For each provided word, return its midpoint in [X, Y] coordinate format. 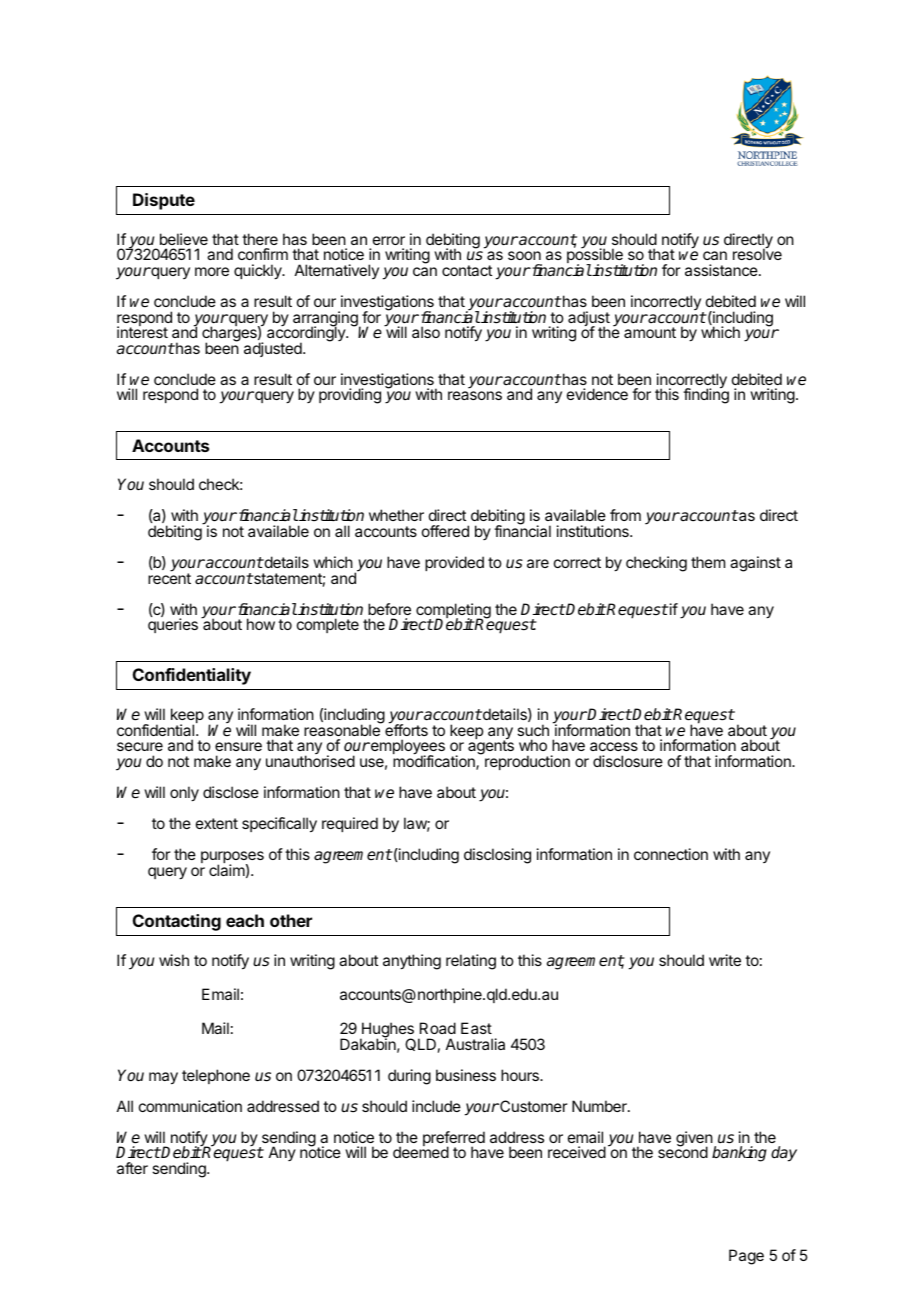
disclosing [497, 856]
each [245, 920]
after [132, 1168]
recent [169, 577]
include [436, 1106]
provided [454, 563]
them [708, 562]
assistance [722, 270]
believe [184, 239]
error [389, 240]
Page [746, 1257]
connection [671, 854]
